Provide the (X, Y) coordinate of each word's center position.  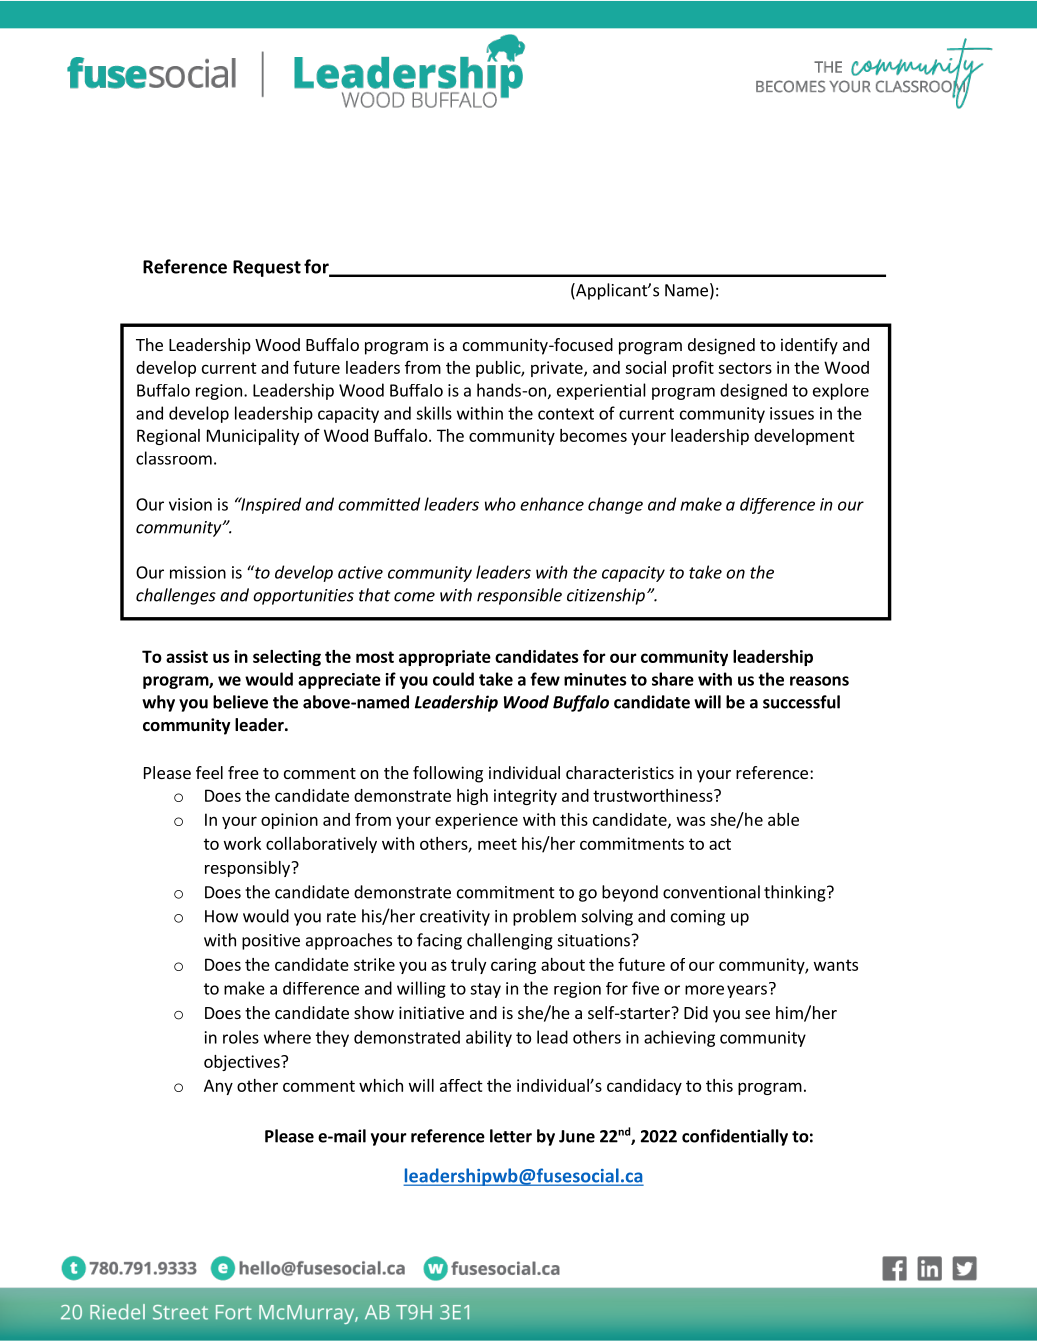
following (448, 774)
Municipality (253, 437)
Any (218, 1087)
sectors (745, 368)
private (558, 369)
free (243, 772)
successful (801, 702)
